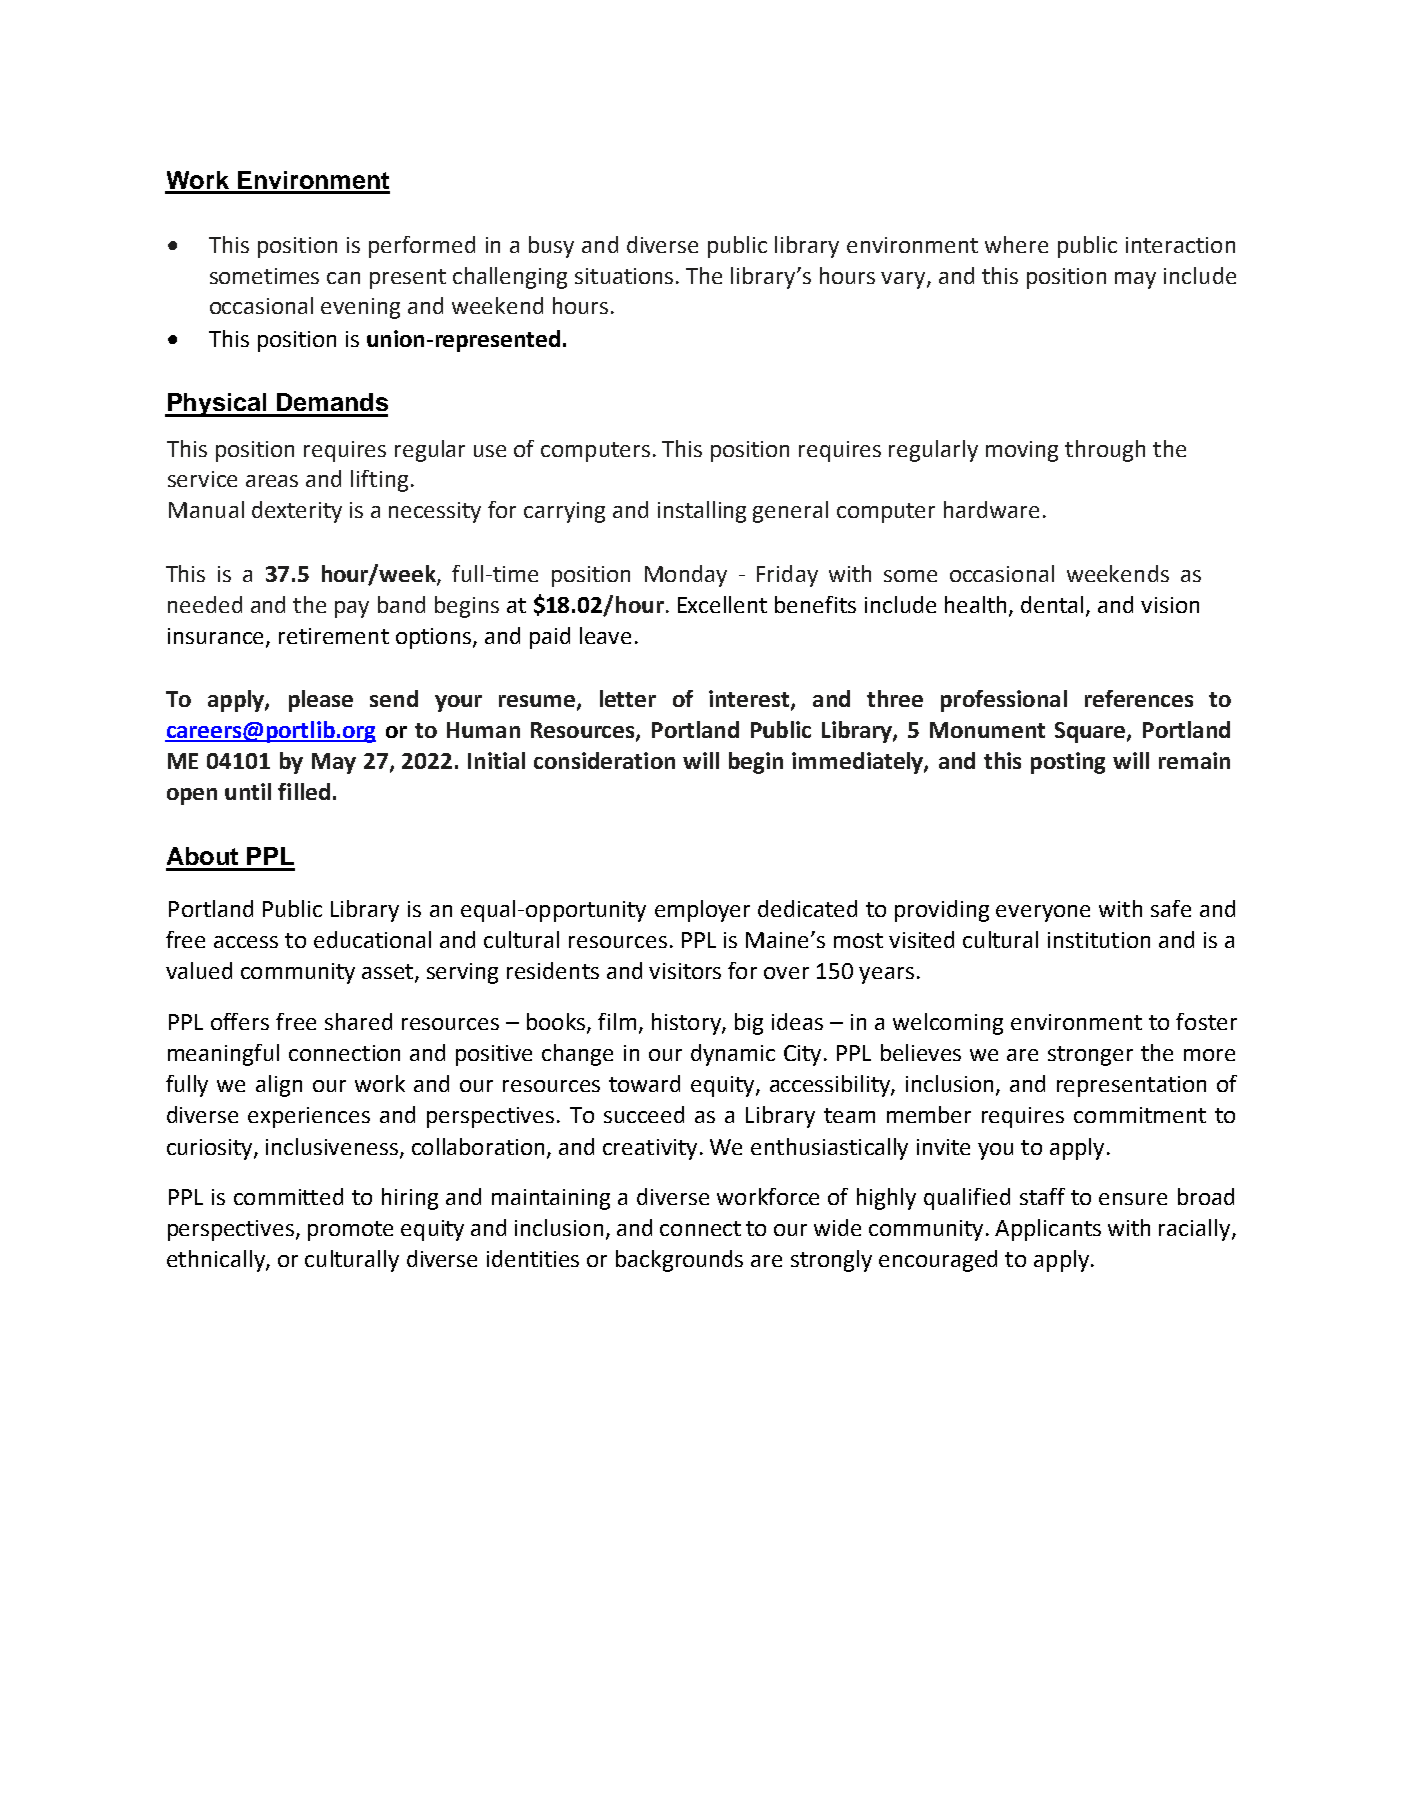 The image size is (1402, 1814). I want to click on promote, so click(350, 1231).
